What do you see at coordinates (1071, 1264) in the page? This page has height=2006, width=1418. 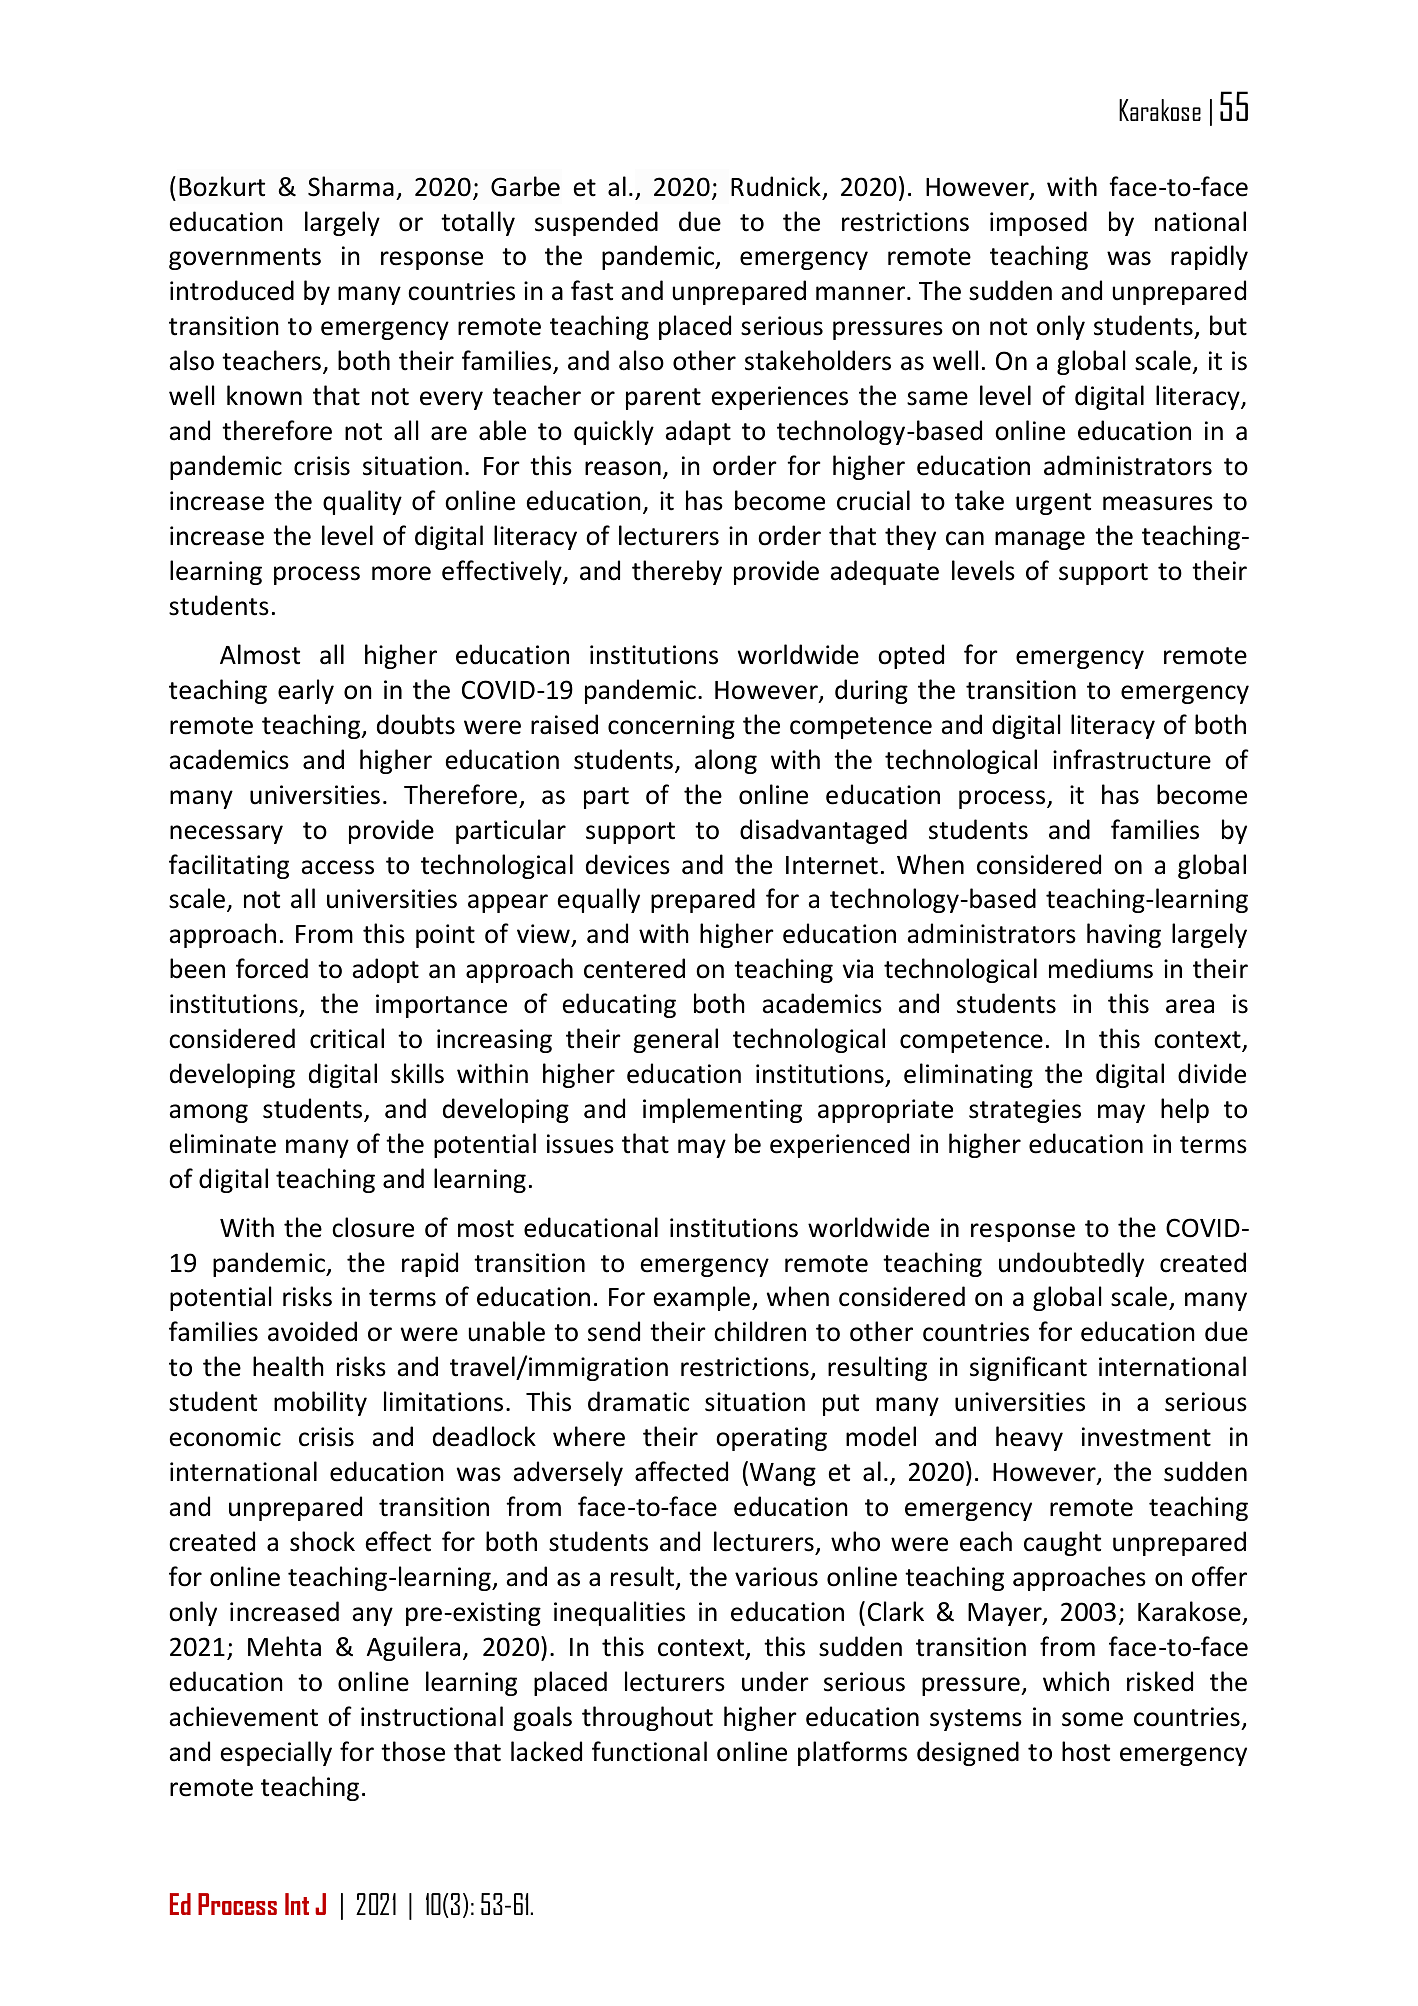 I see `undoubtedly` at bounding box center [1071, 1264].
